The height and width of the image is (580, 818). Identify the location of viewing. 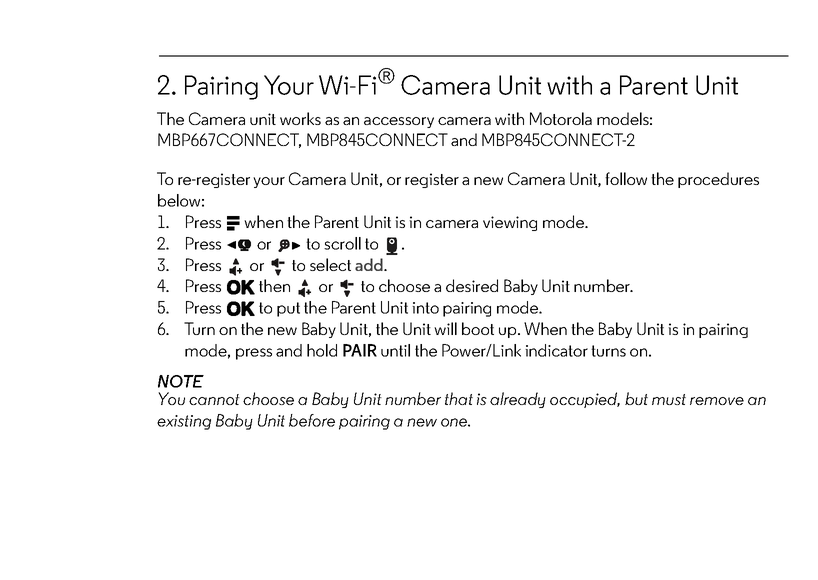
(510, 223).
